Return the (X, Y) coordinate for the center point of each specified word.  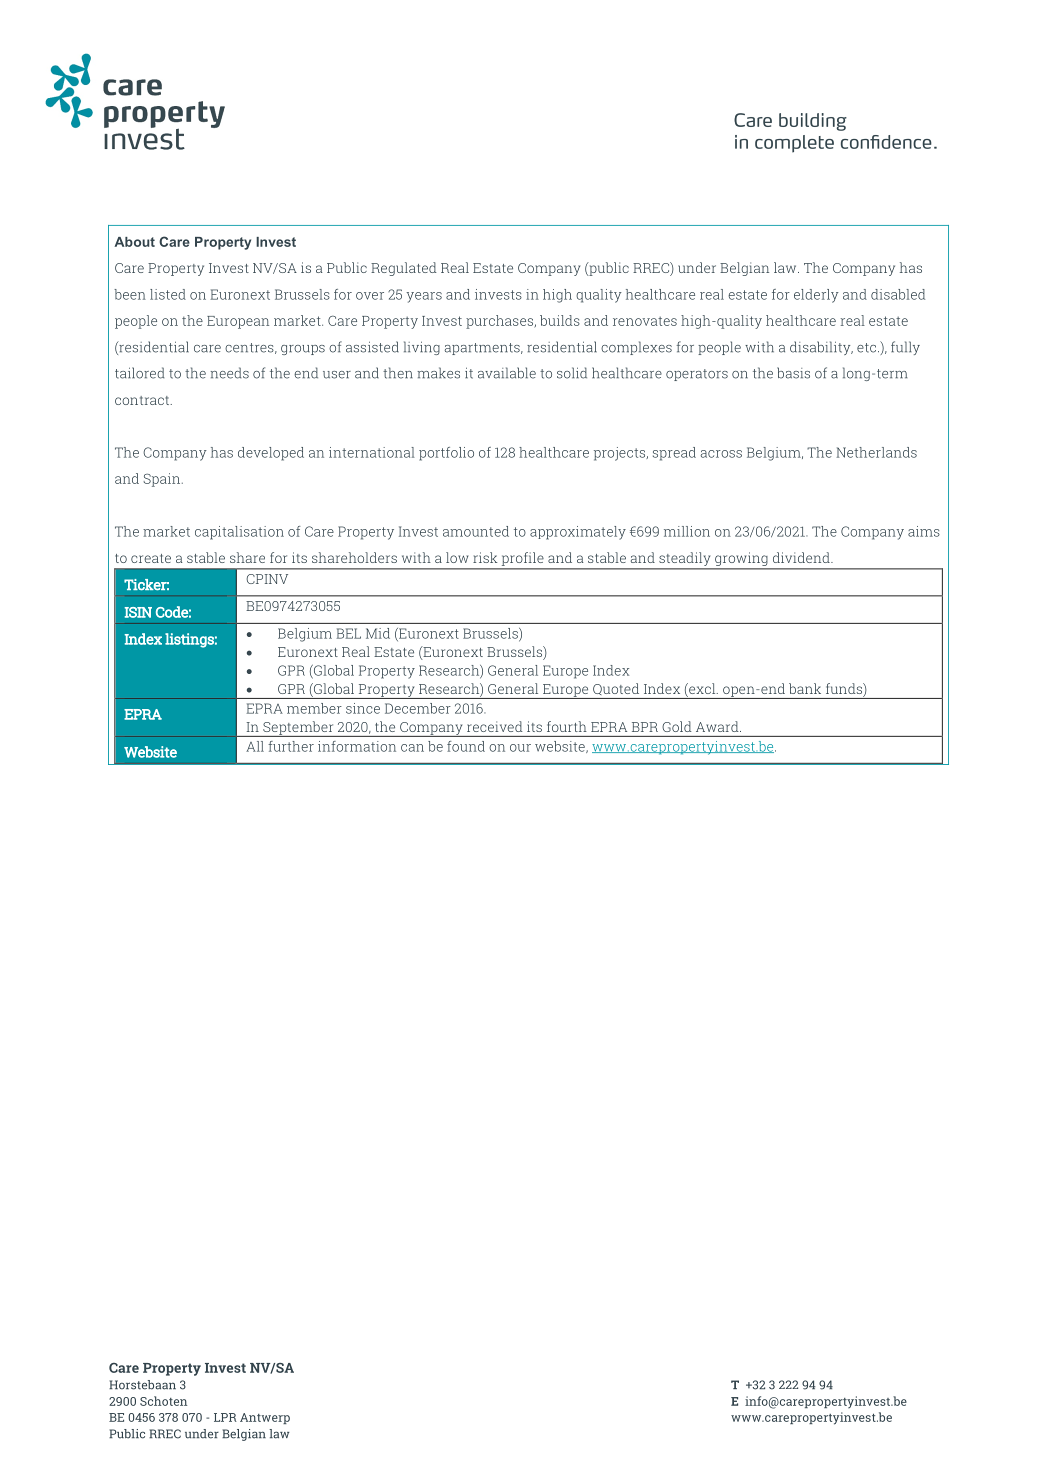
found (466, 746)
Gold (677, 726)
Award (718, 726)
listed (168, 294)
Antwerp (265, 1418)
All (255, 746)
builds (560, 320)
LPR (225, 1417)
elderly (816, 296)
